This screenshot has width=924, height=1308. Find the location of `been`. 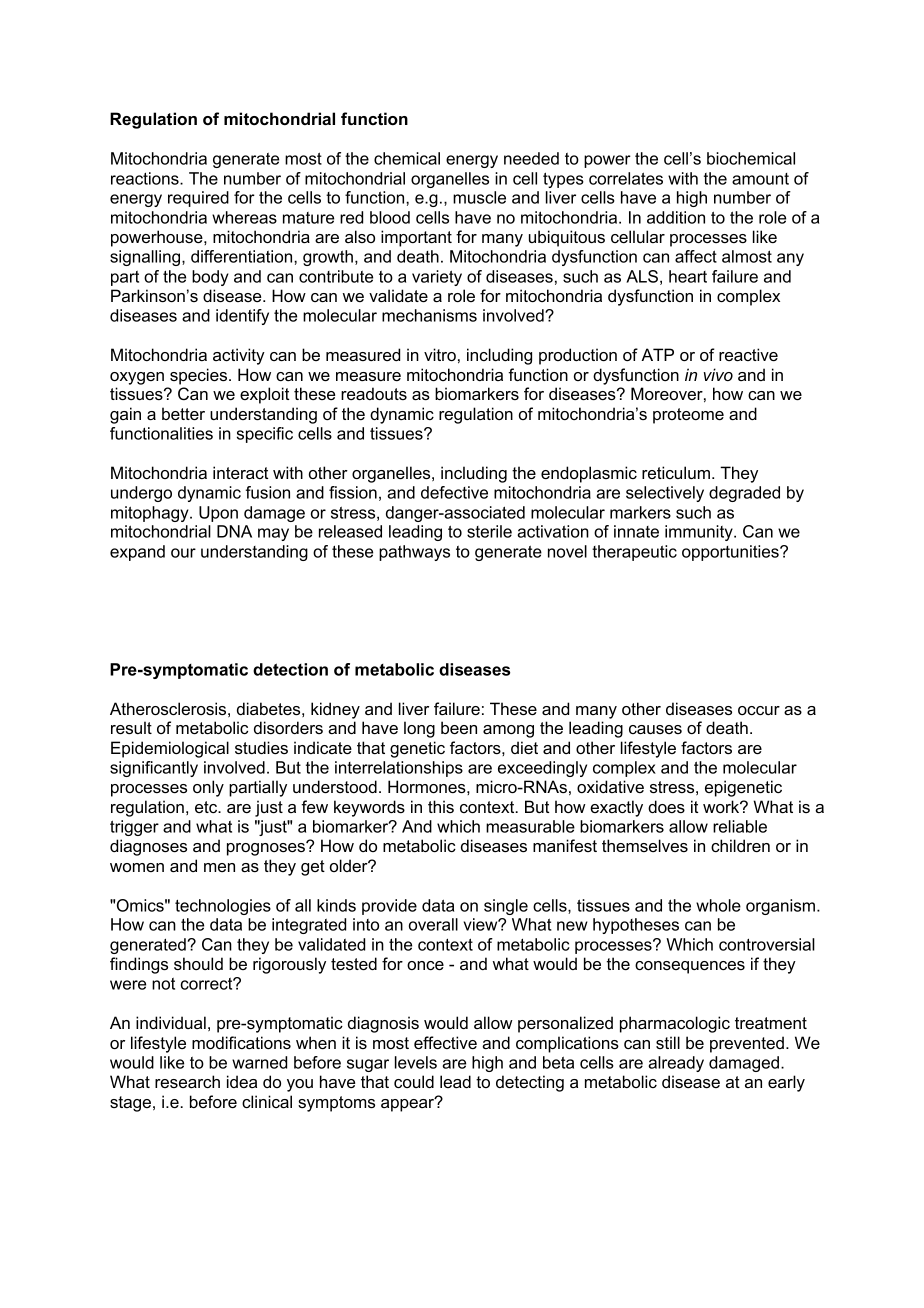

been is located at coordinates (459, 727).
